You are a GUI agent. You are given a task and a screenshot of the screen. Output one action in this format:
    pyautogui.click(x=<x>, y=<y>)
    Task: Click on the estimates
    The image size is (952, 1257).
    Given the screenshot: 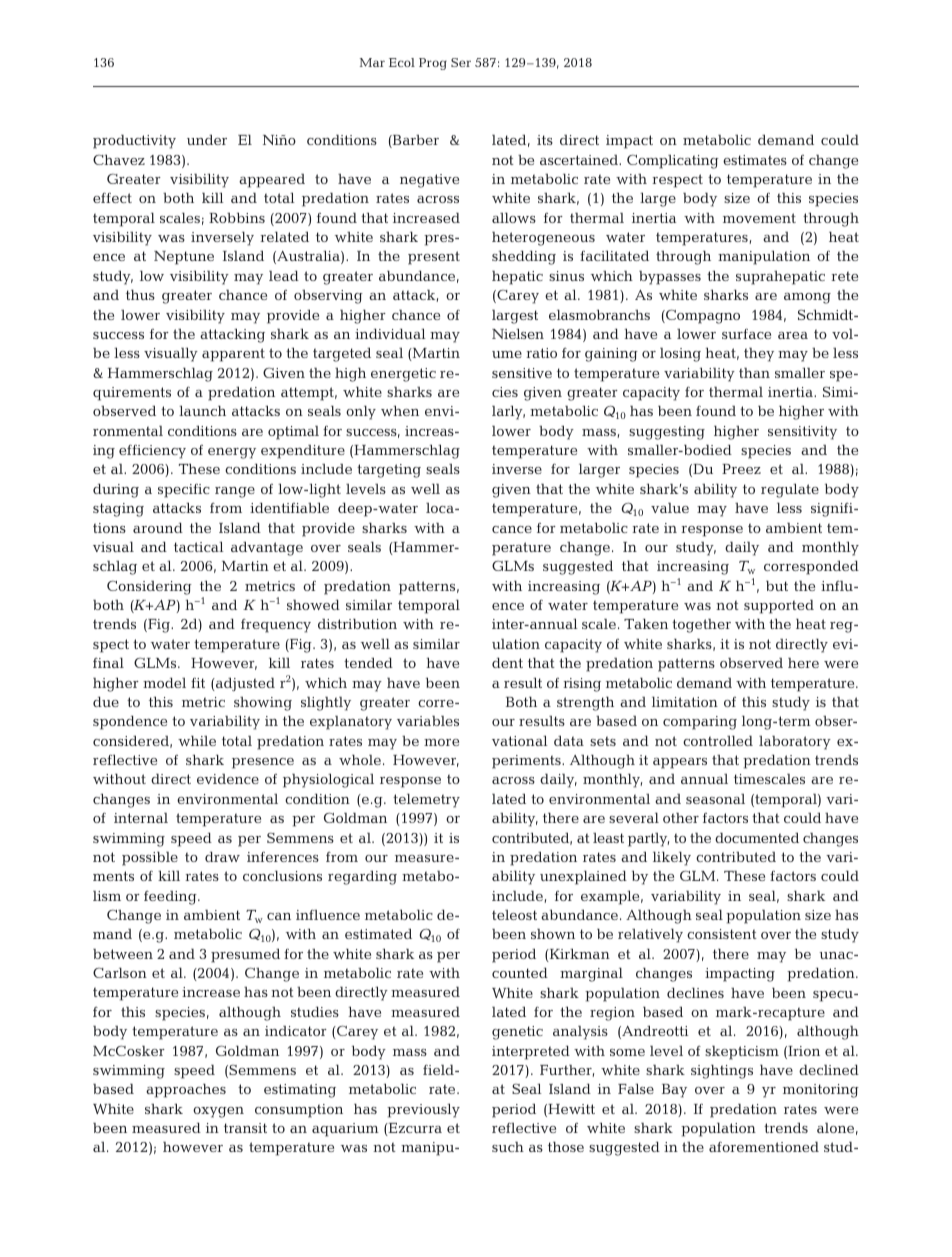 What is the action you would take?
    pyautogui.click(x=755, y=160)
